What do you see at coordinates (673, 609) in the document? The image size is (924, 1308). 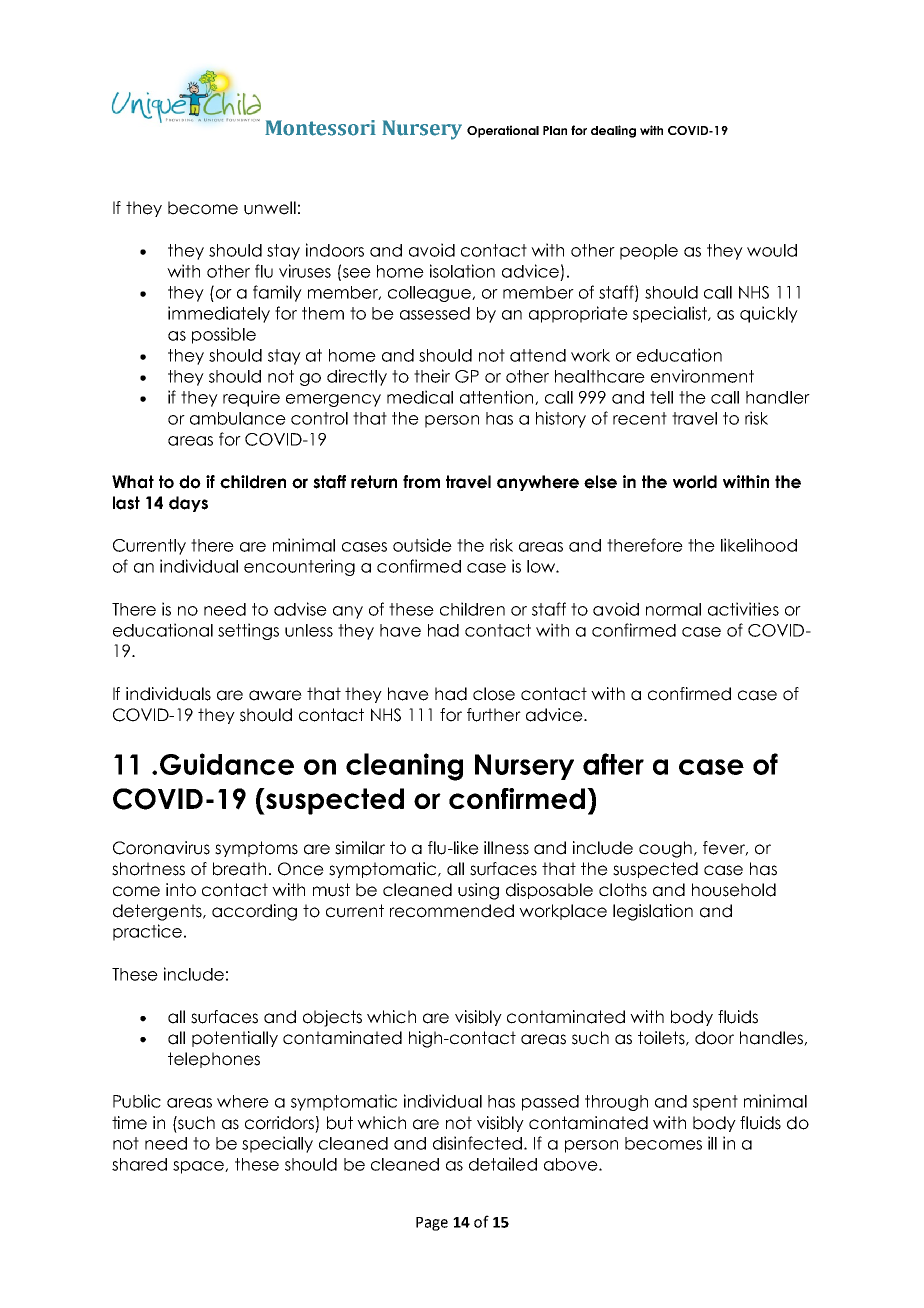 I see `normal` at bounding box center [673, 609].
